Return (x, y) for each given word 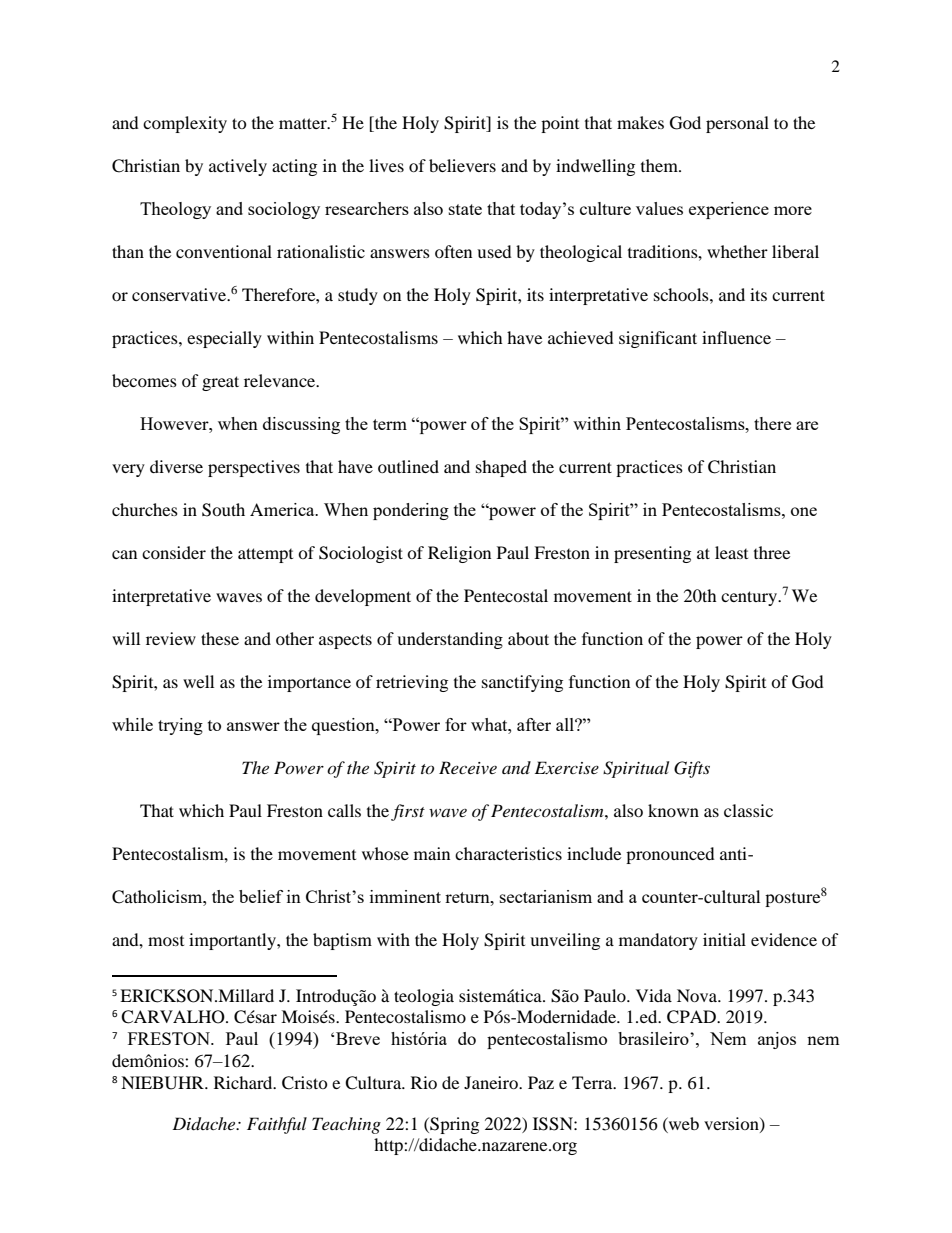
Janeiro (492, 1082)
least (731, 552)
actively (238, 167)
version (732, 1124)
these (220, 638)
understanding (450, 640)
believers (462, 165)
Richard (244, 1082)
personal (737, 124)
